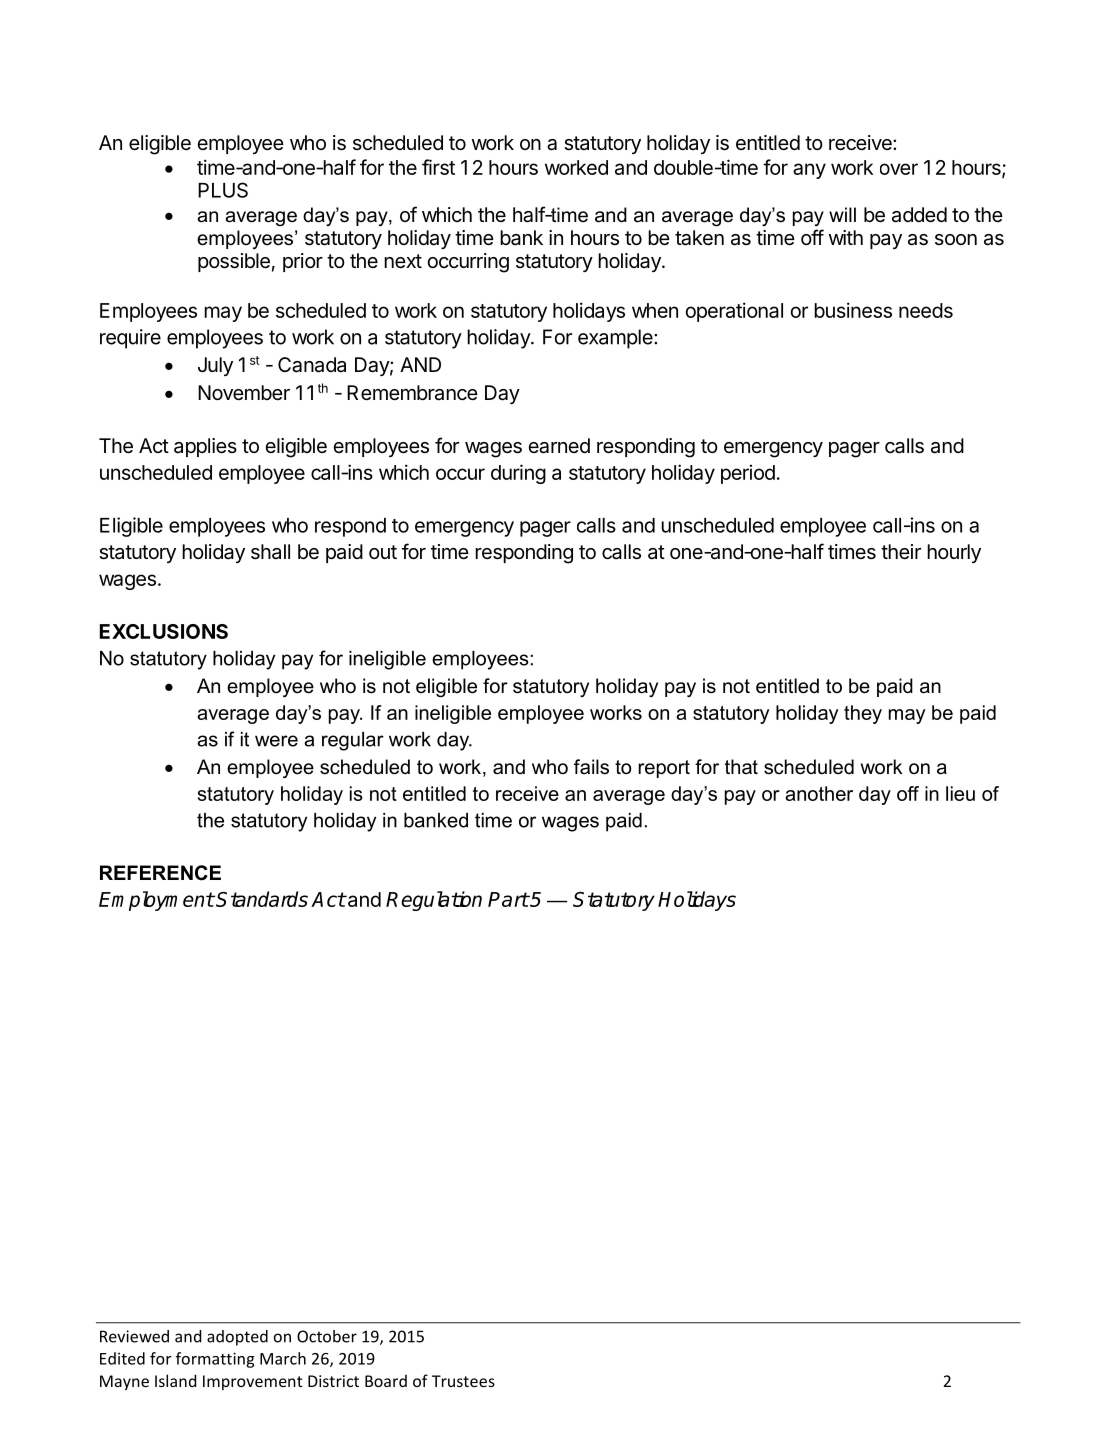 This document has height=1444, width=1116. Describe the element at coordinates (819, 793) in the document. I see `another` at that location.
